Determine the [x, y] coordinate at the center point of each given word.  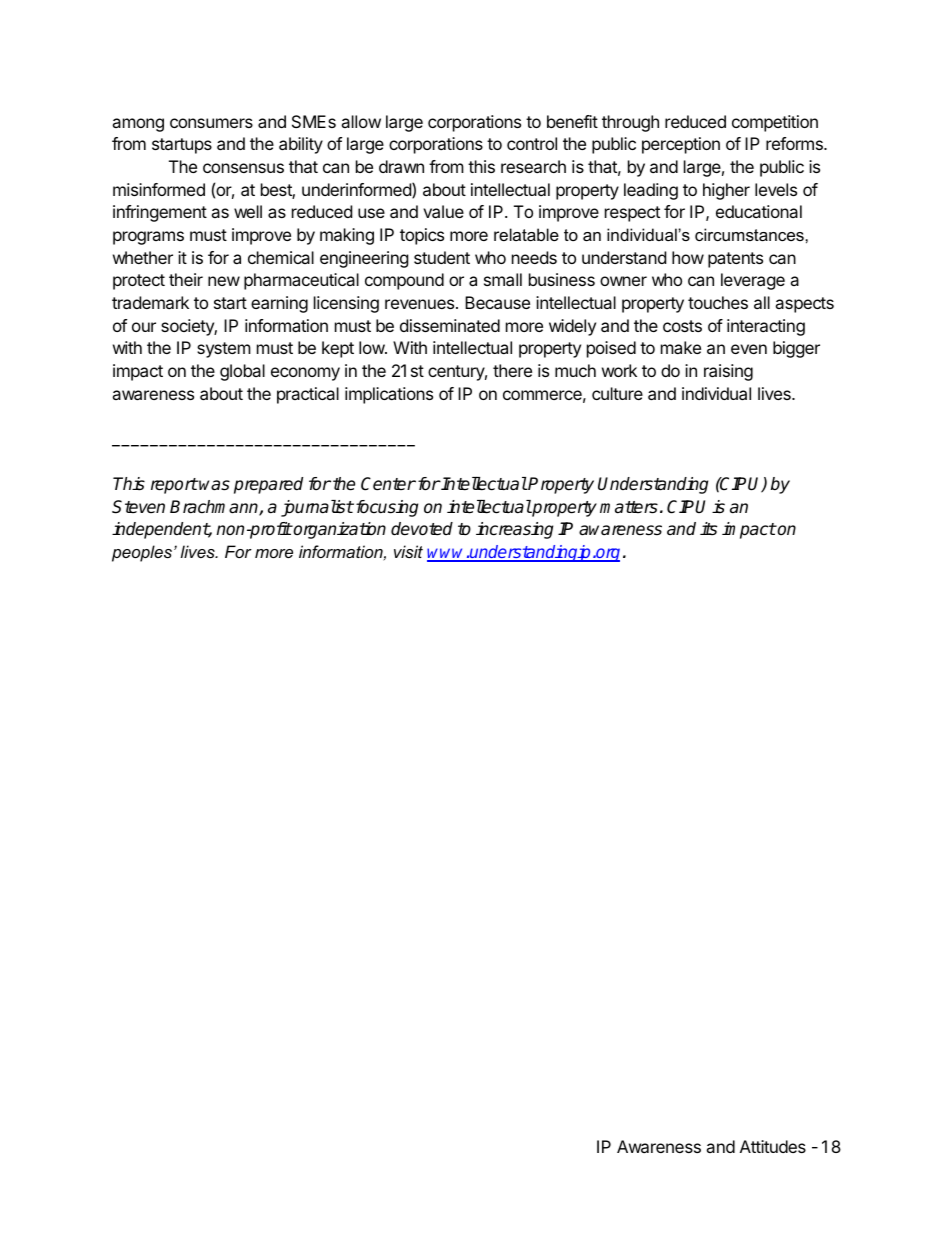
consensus [243, 168]
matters [629, 507]
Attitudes [773, 1146]
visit [408, 551]
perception [681, 145]
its [708, 529]
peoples [142, 553]
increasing [514, 530]
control [532, 143]
